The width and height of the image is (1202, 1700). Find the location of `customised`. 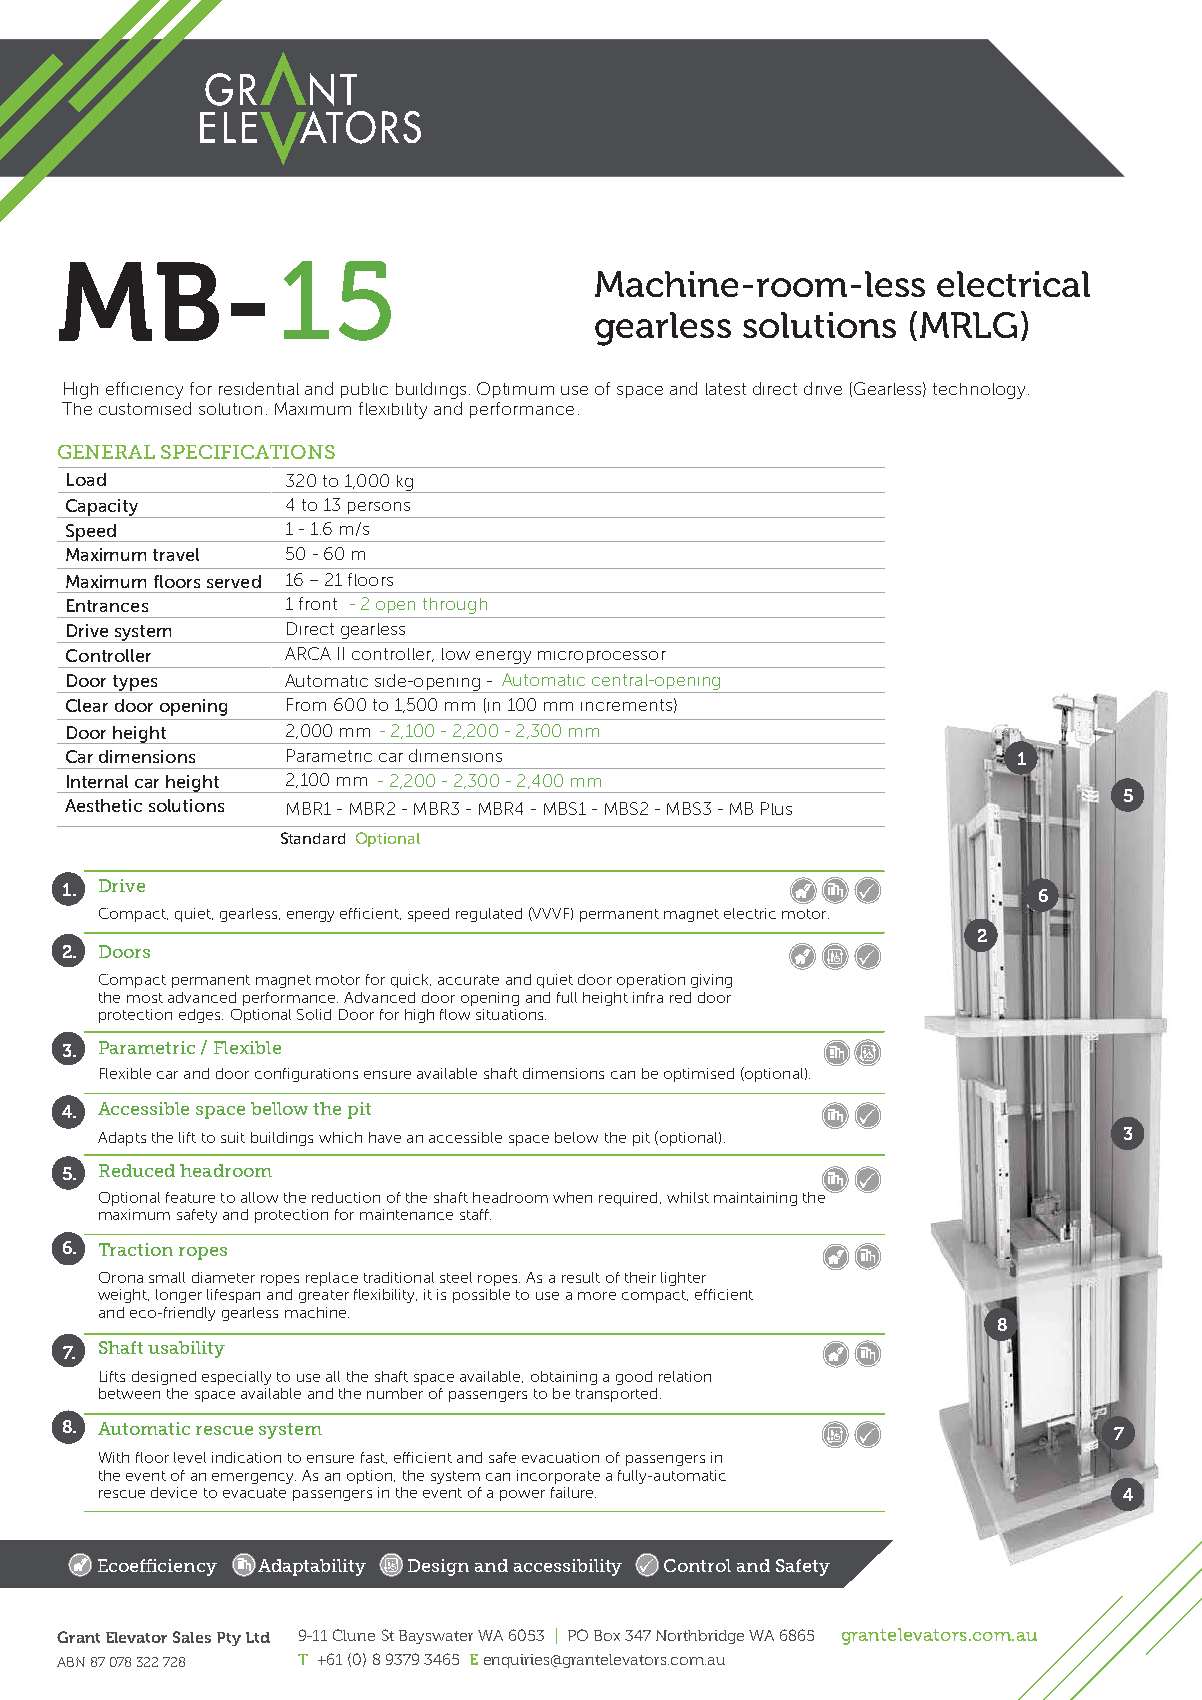

customised is located at coordinates (145, 408).
